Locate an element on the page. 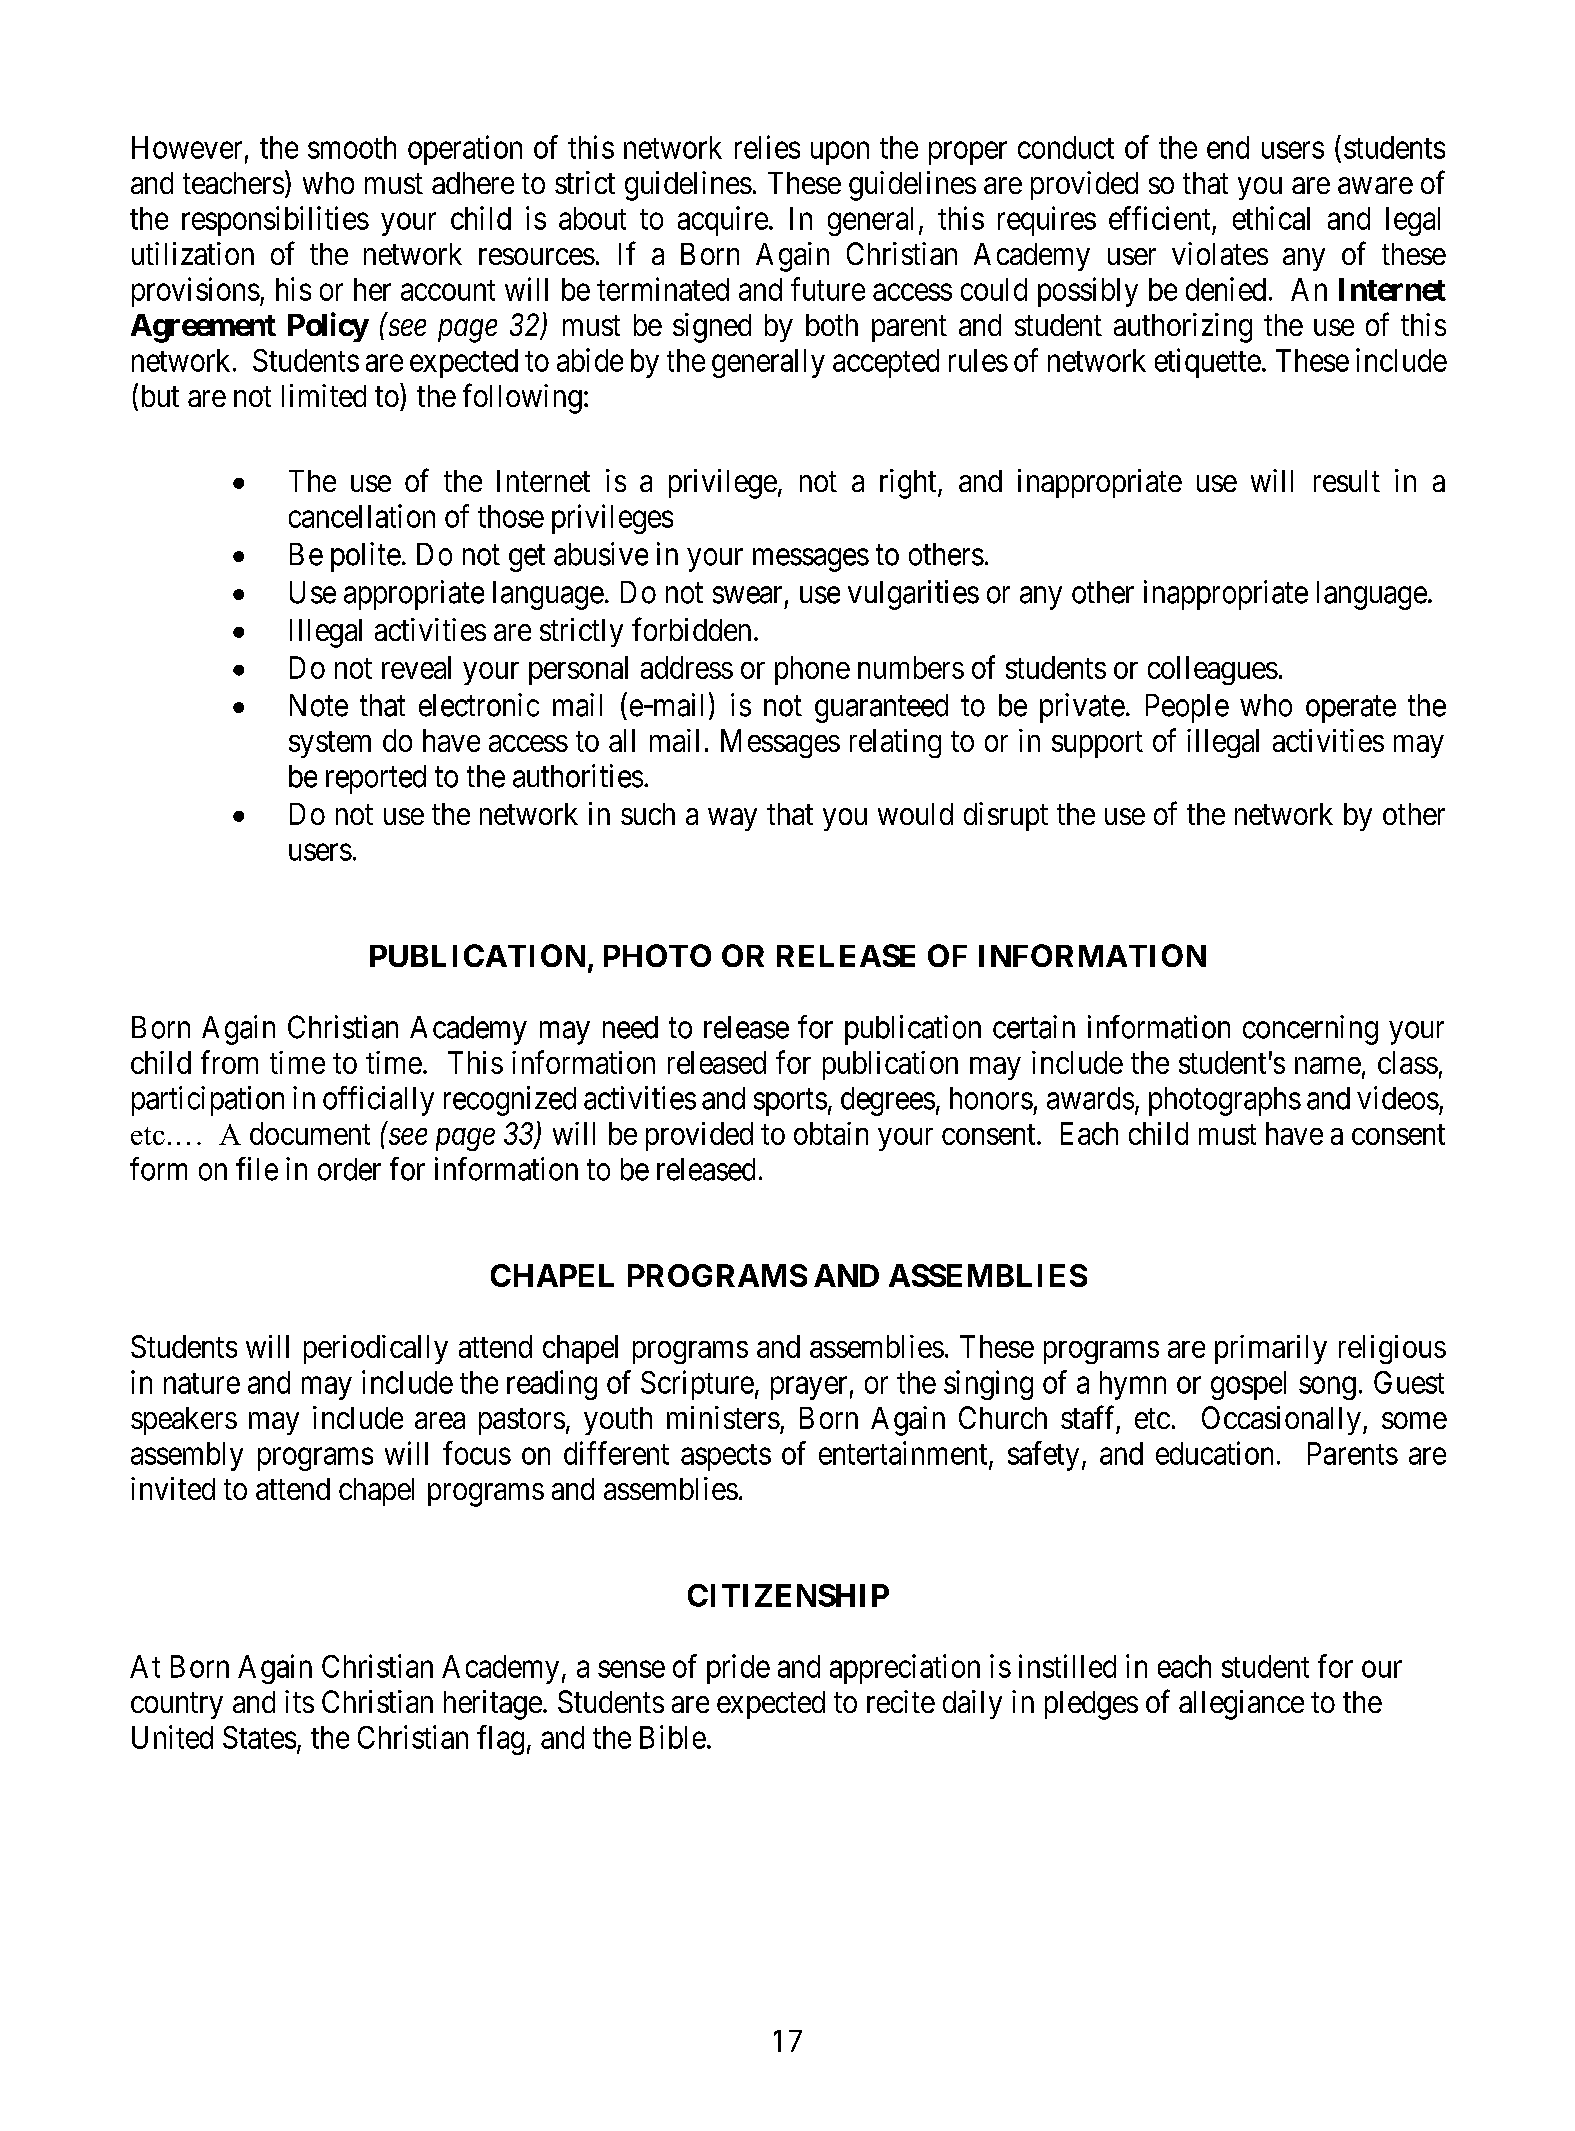  pride is located at coordinates (738, 1669).
